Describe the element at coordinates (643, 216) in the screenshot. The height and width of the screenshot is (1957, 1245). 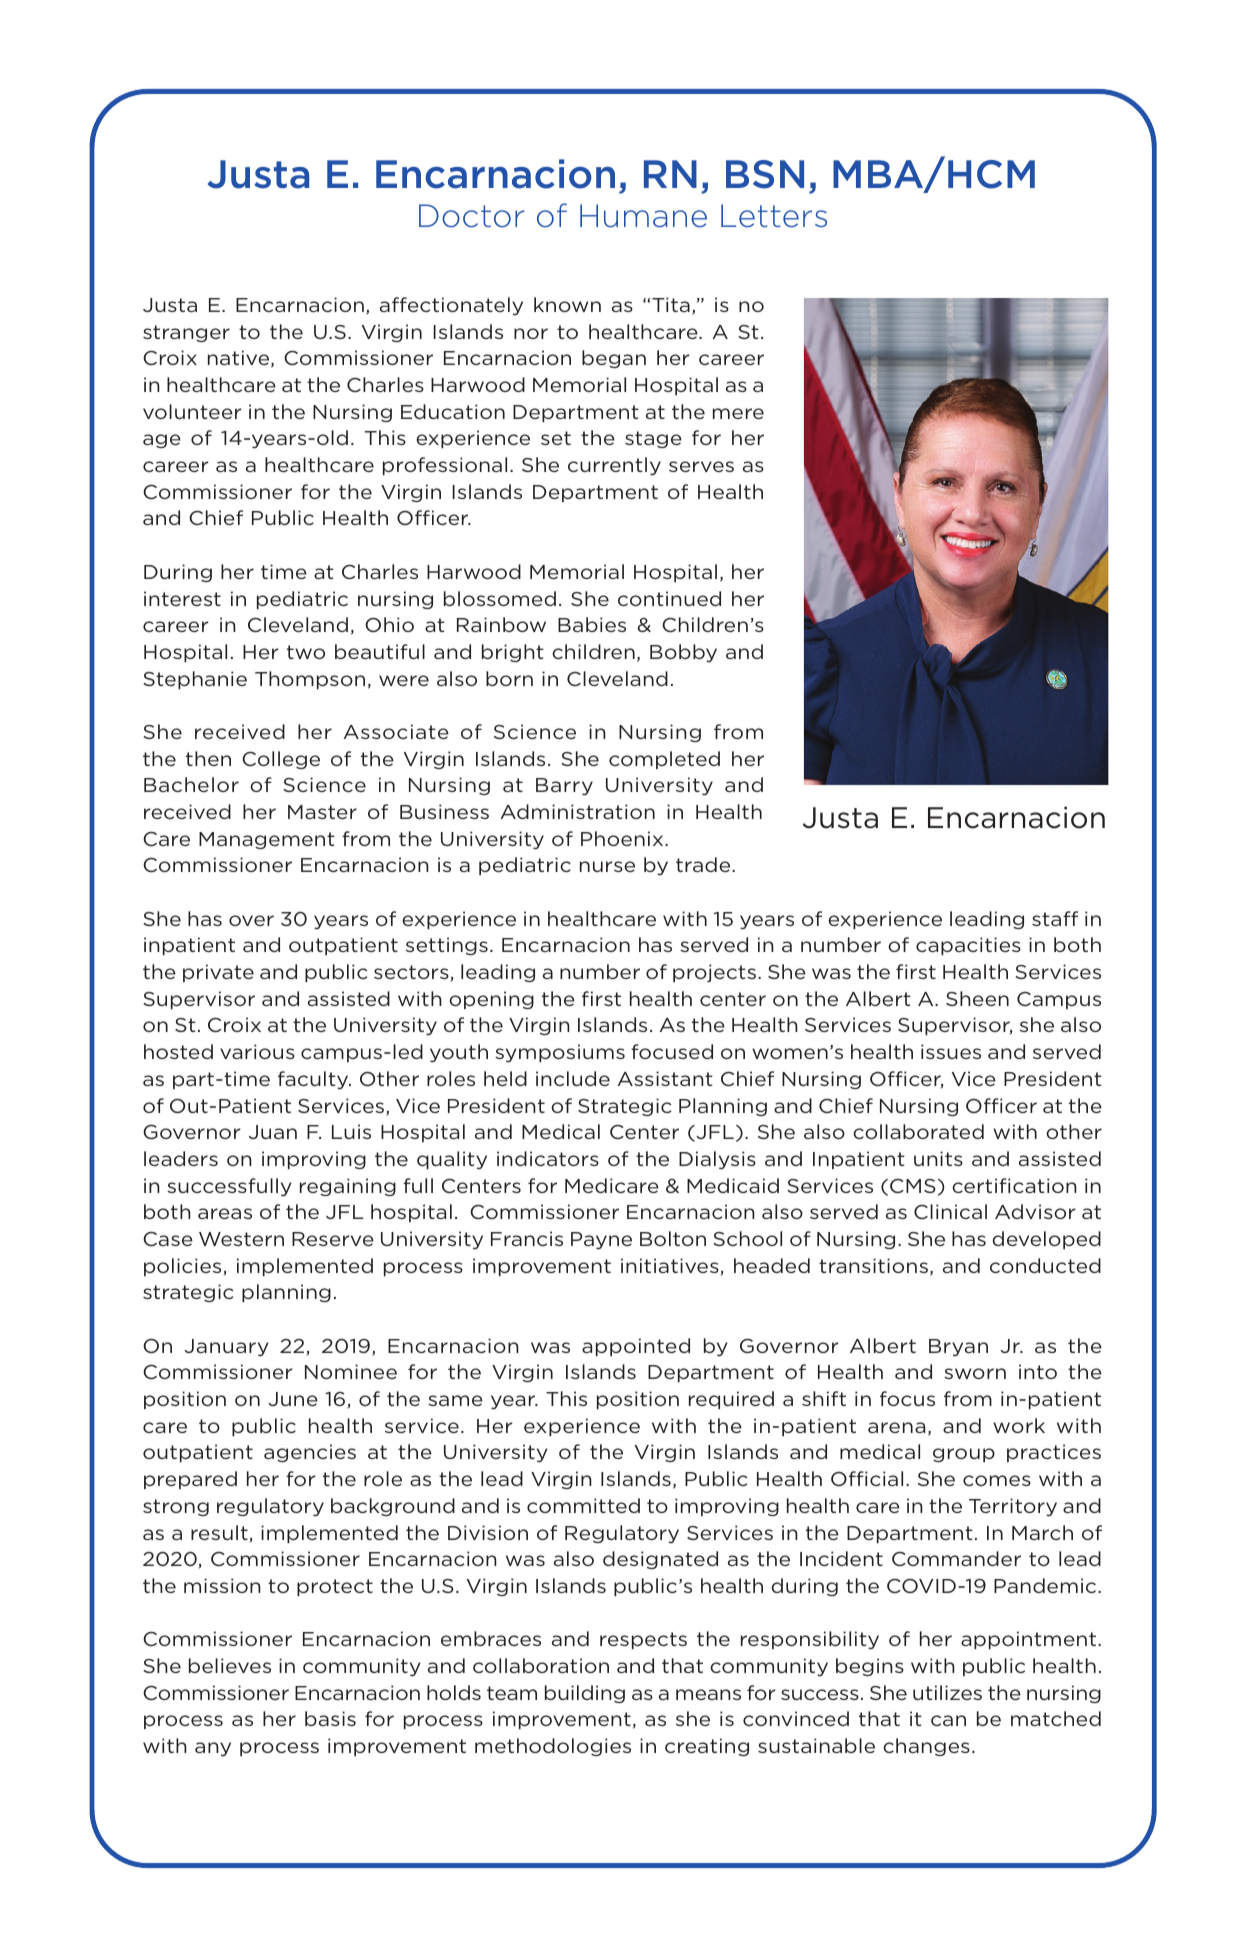
I see `Humane` at that location.
